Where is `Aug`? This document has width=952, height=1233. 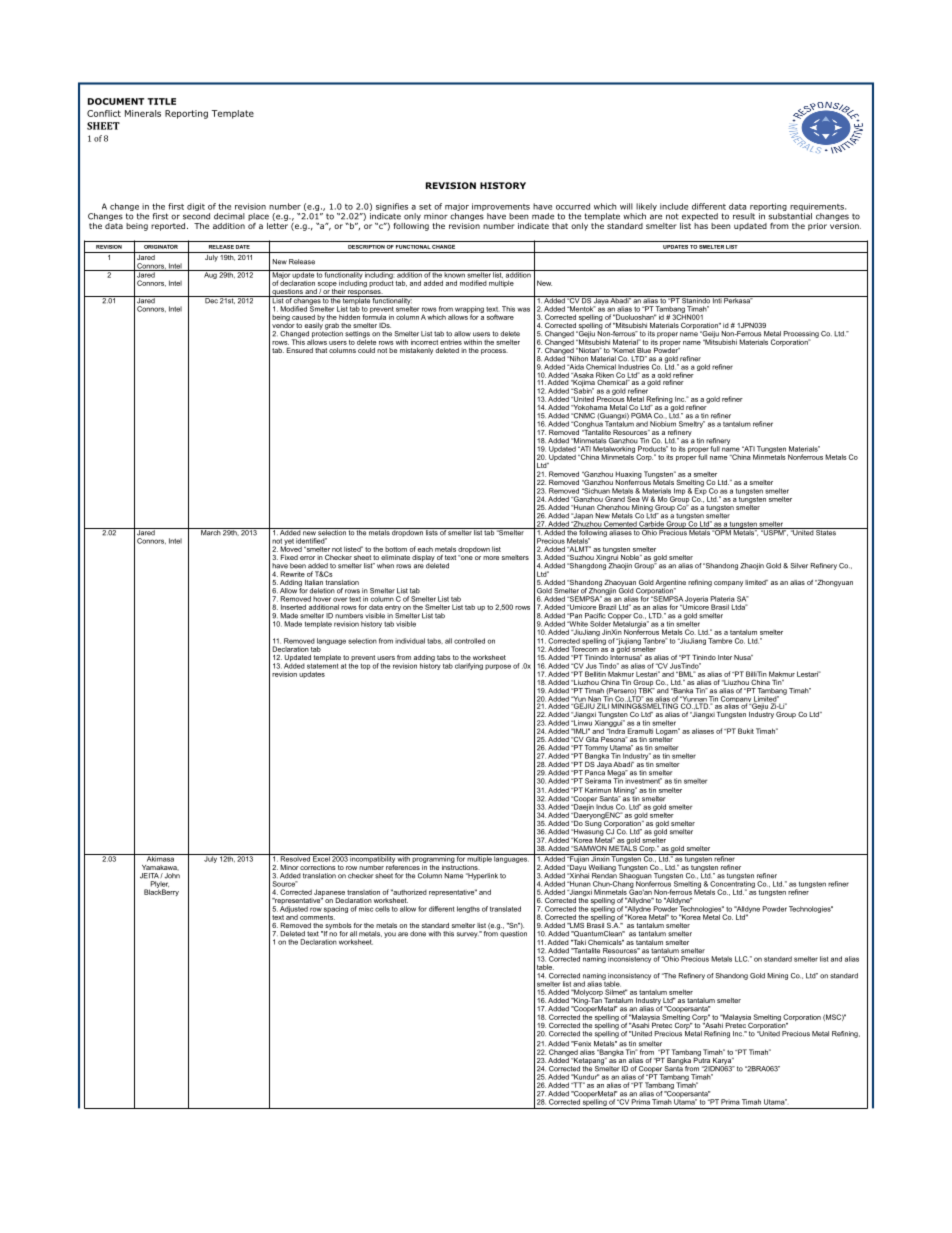
Aug is located at coordinates (210, 274).
